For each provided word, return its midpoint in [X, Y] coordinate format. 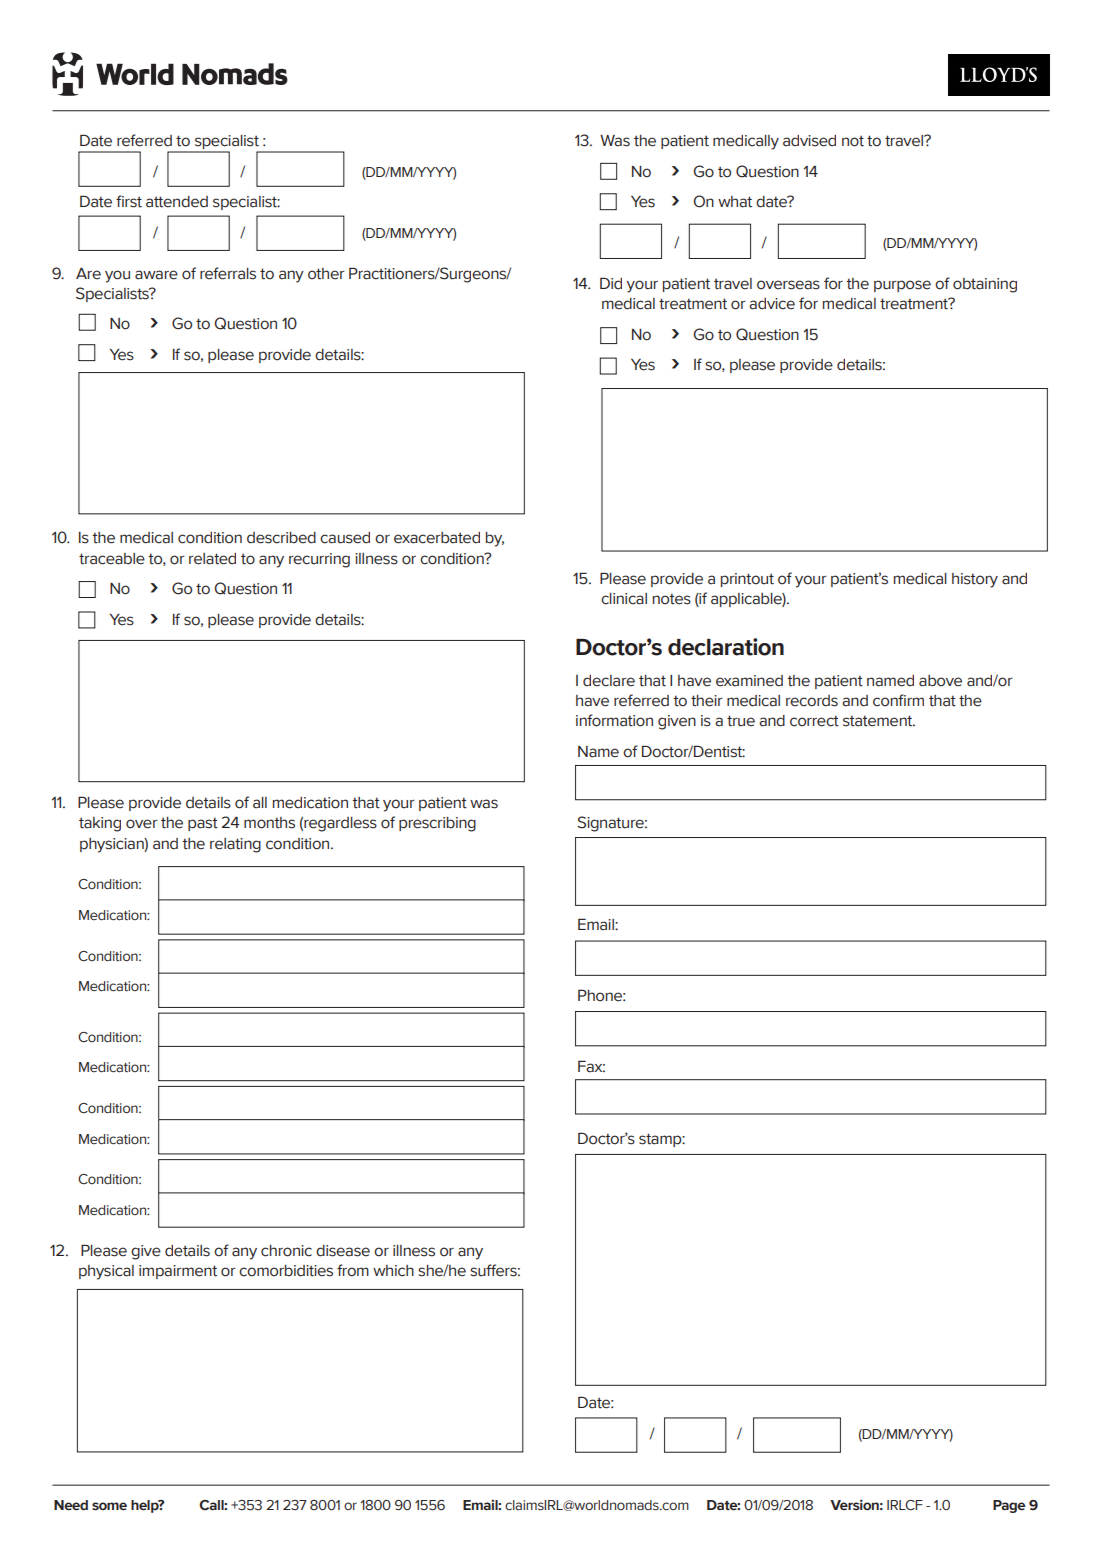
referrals [228, 273]
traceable [112, 559]
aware [156, 275]
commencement [217, 894]
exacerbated [437, 538]
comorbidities [286, 1271]
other [326, 274]
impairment [178, 1272]
